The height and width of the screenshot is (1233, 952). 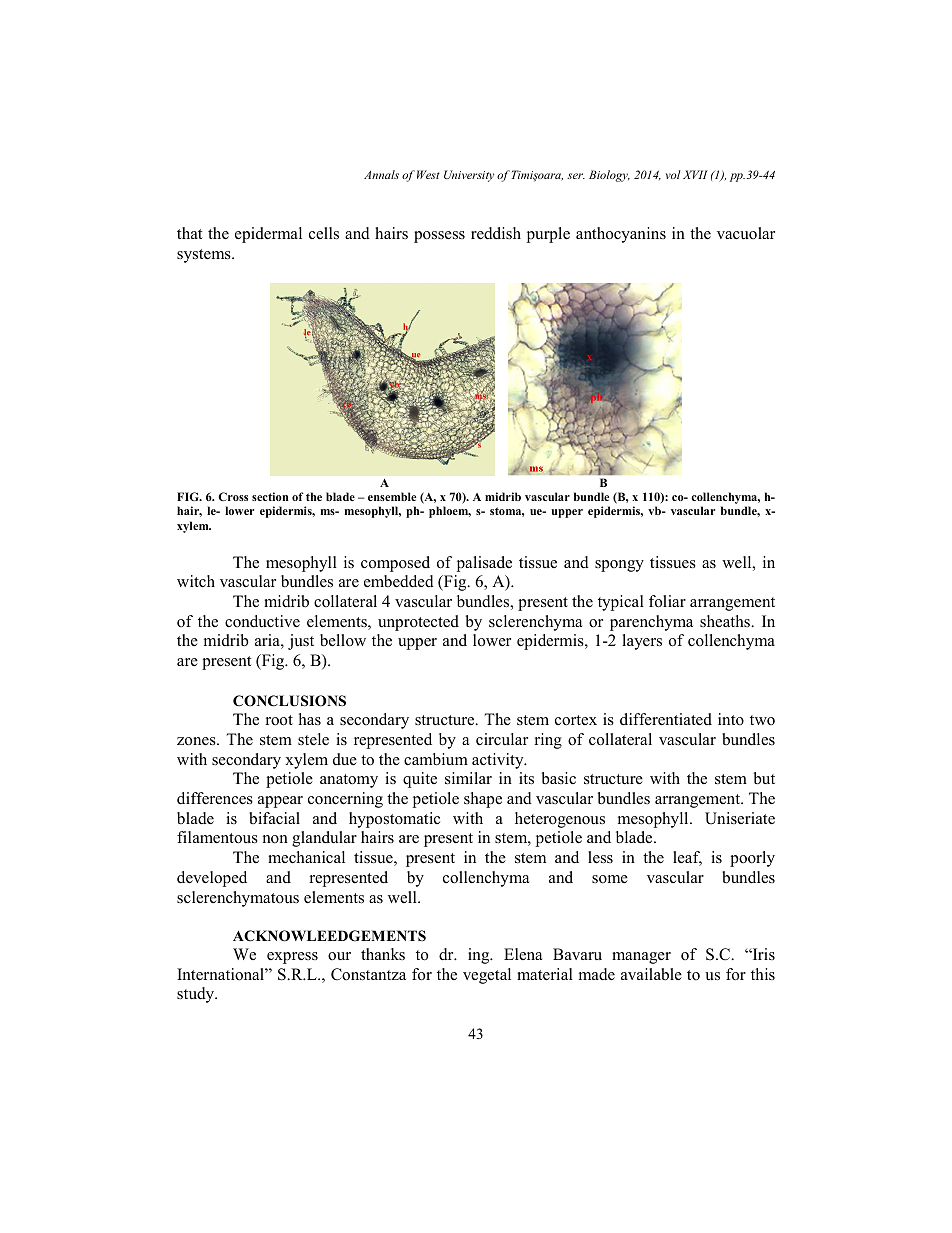 What do you see at coordinates (695, 174) in the screenshot?
I see `XVII` at bounding box center [695, 174].
